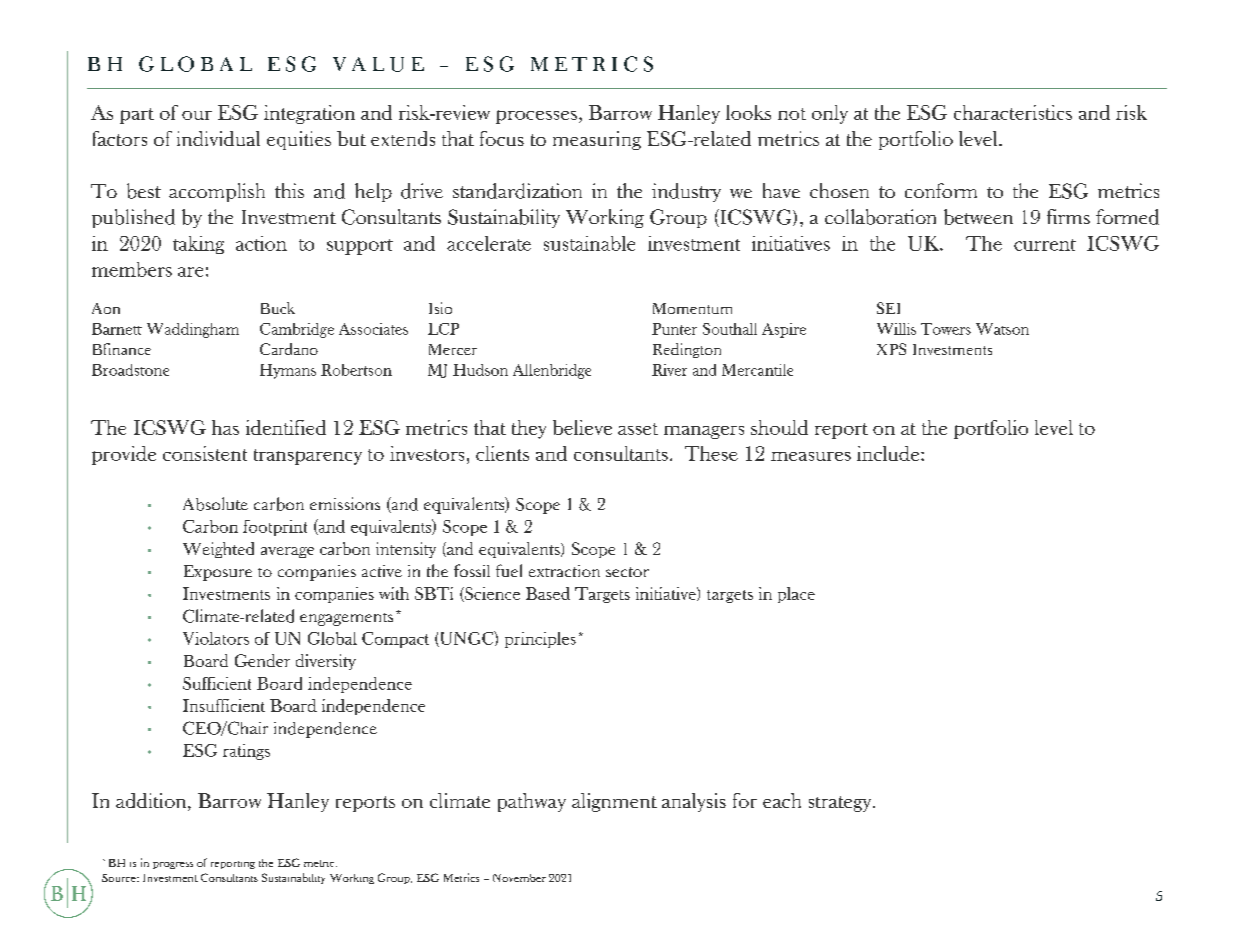  I want to click on Gender, so click(262, 660).
